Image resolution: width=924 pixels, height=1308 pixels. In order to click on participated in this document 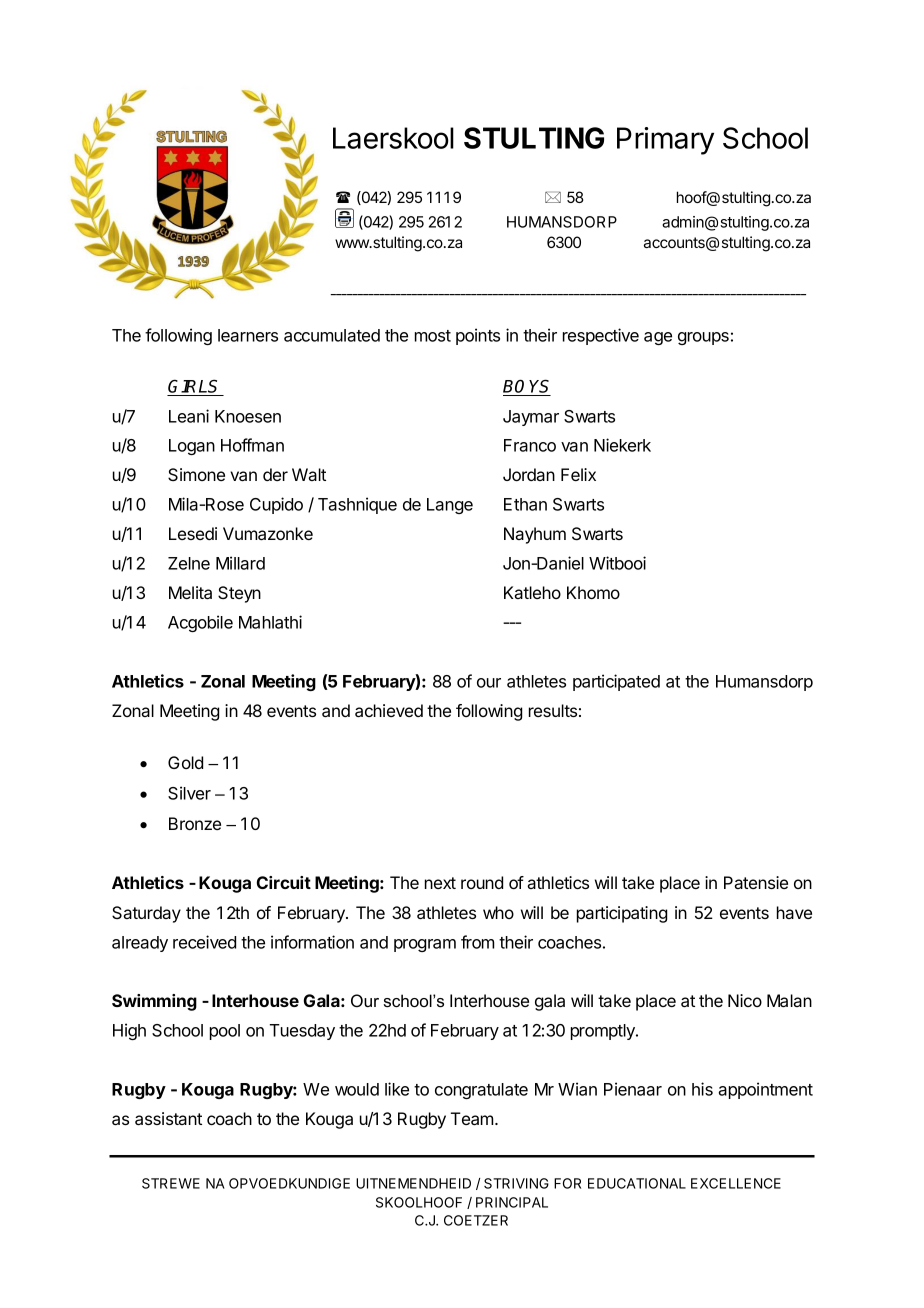, I will do `click(616, 682)`.
